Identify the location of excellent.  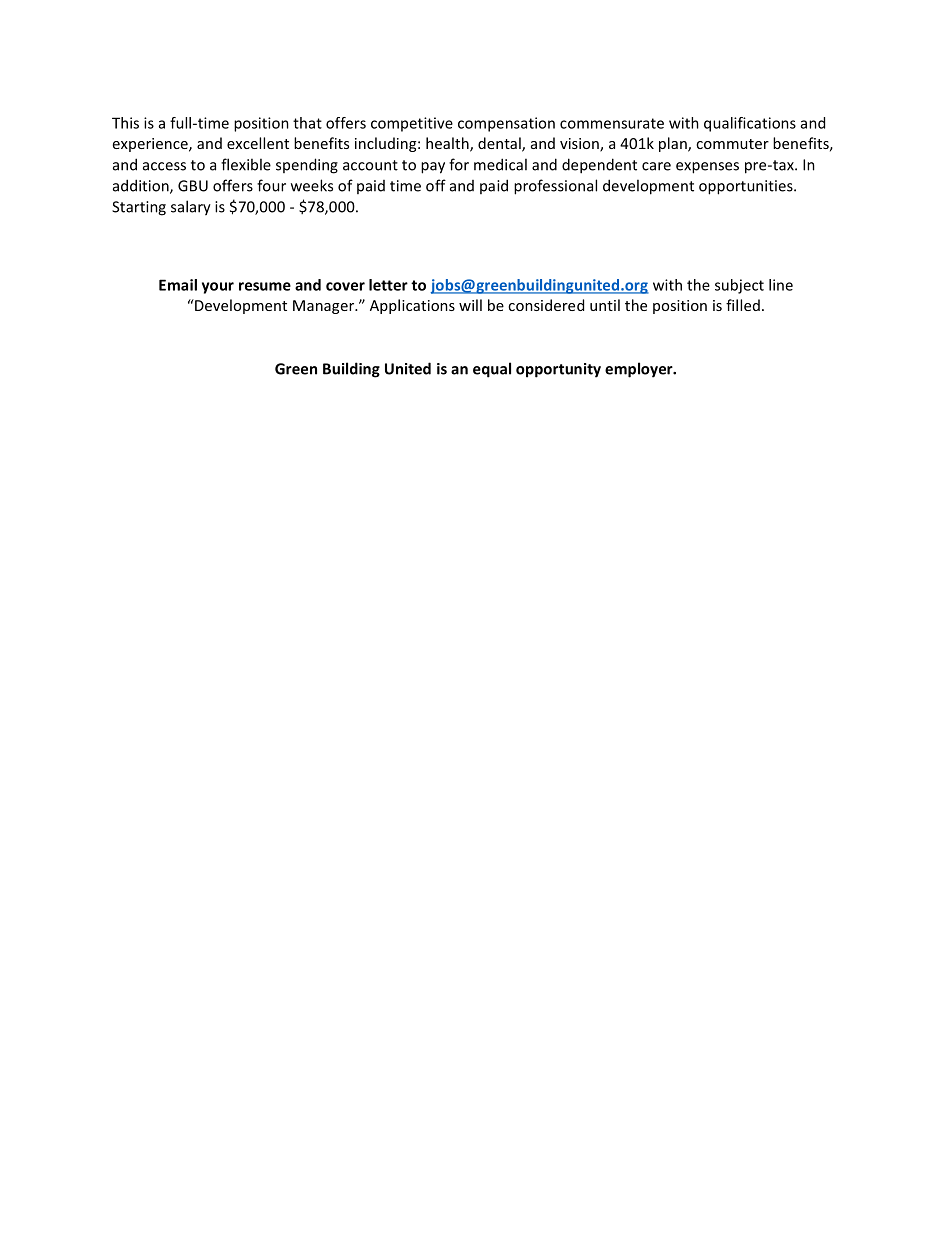
(258, 143).
